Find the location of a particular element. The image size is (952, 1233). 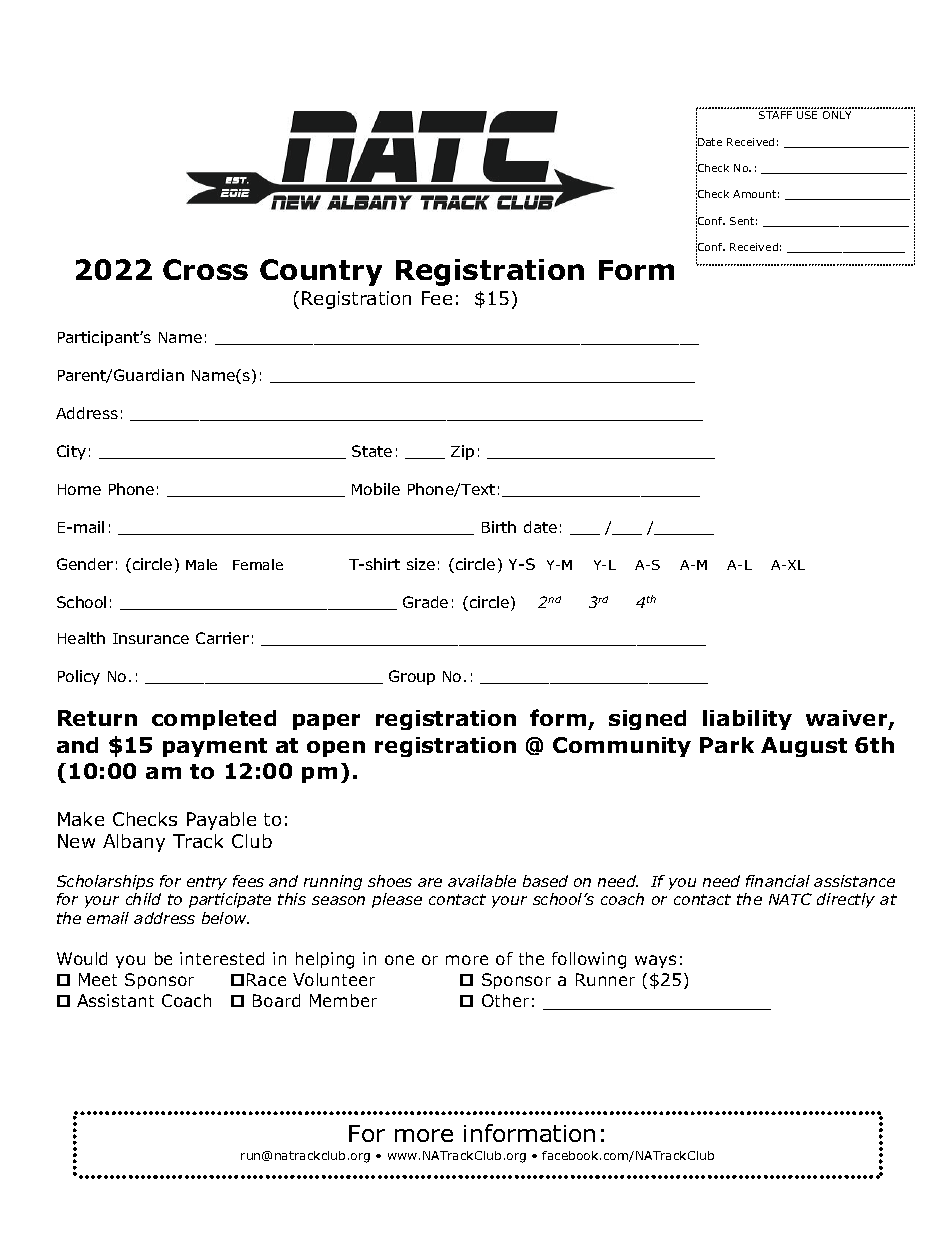

Meet is located at coordinates (98, 979).
